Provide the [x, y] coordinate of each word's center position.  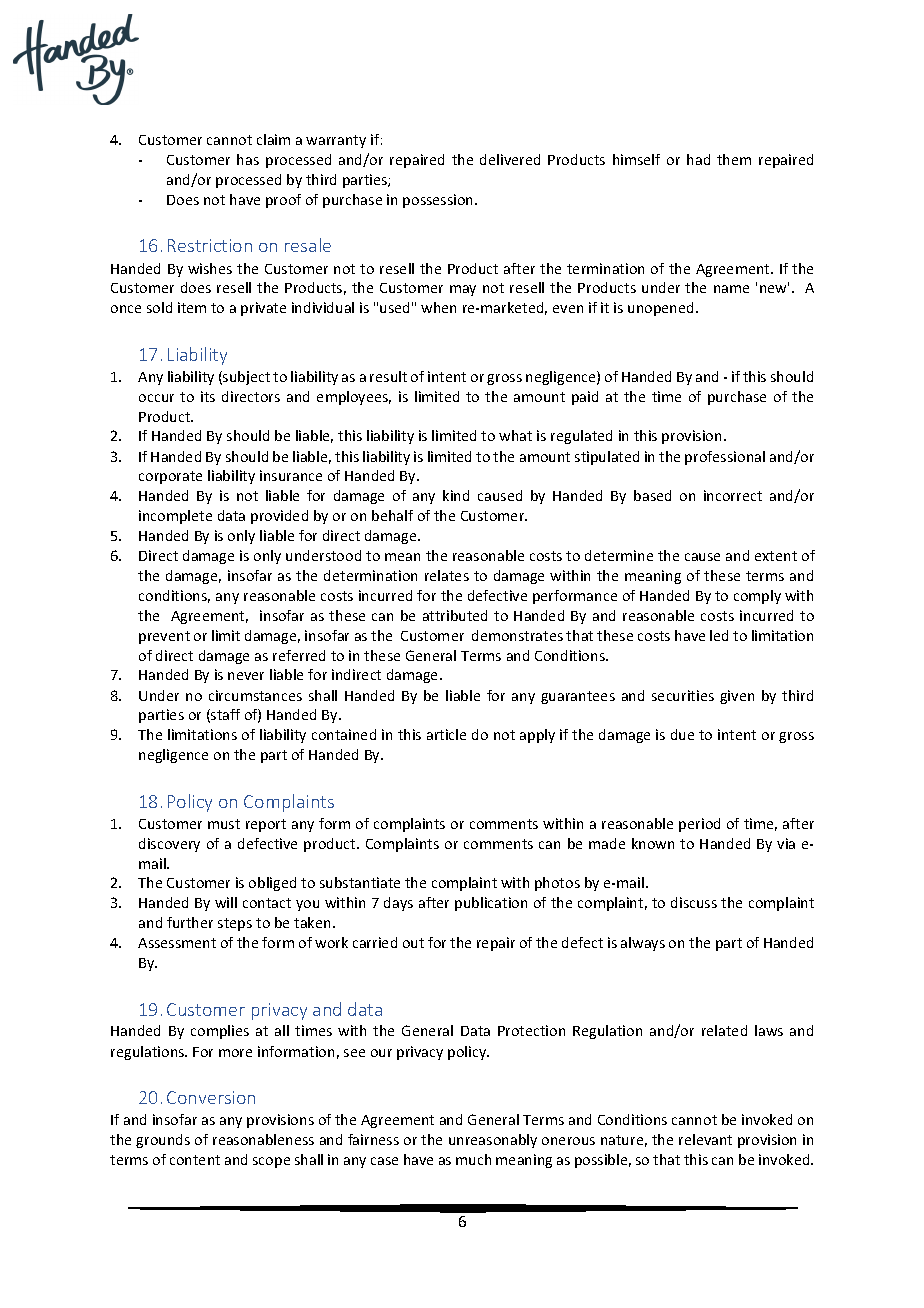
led [719, 635]
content [195, 1160]
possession [439, 201]
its [208, 396]
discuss [694, 902]
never [246, 676]
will [226, 902]
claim [273, 139]
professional [725, 458]
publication [491, 904]
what [515, 435]
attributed [455, 615]
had [698, 159]
